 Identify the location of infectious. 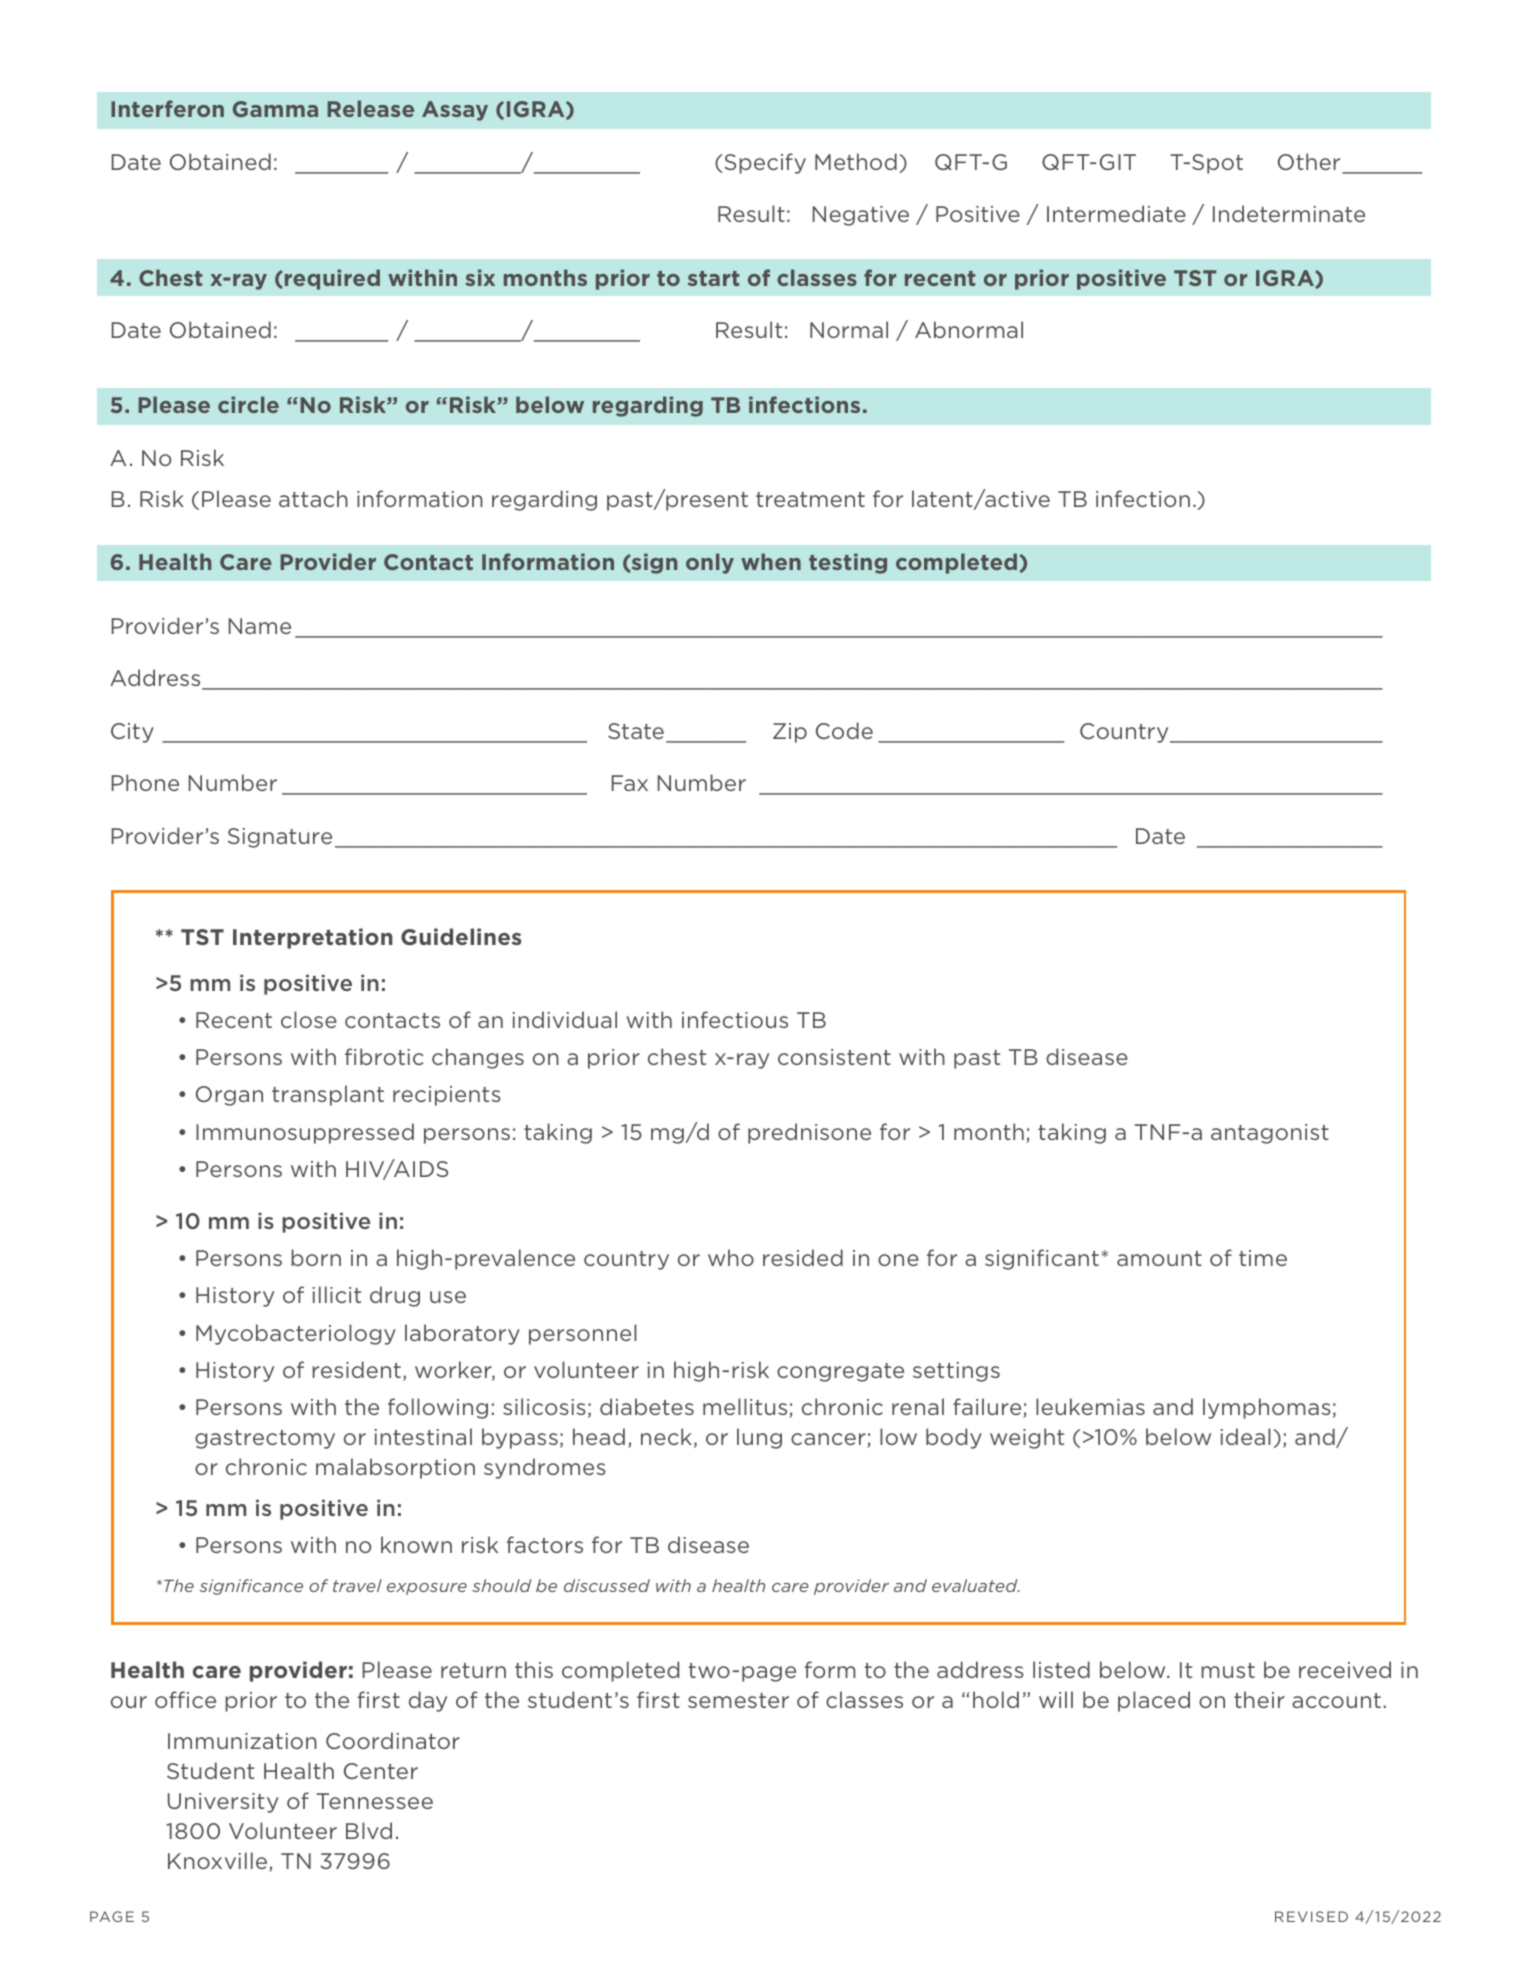
(735, 1019).
